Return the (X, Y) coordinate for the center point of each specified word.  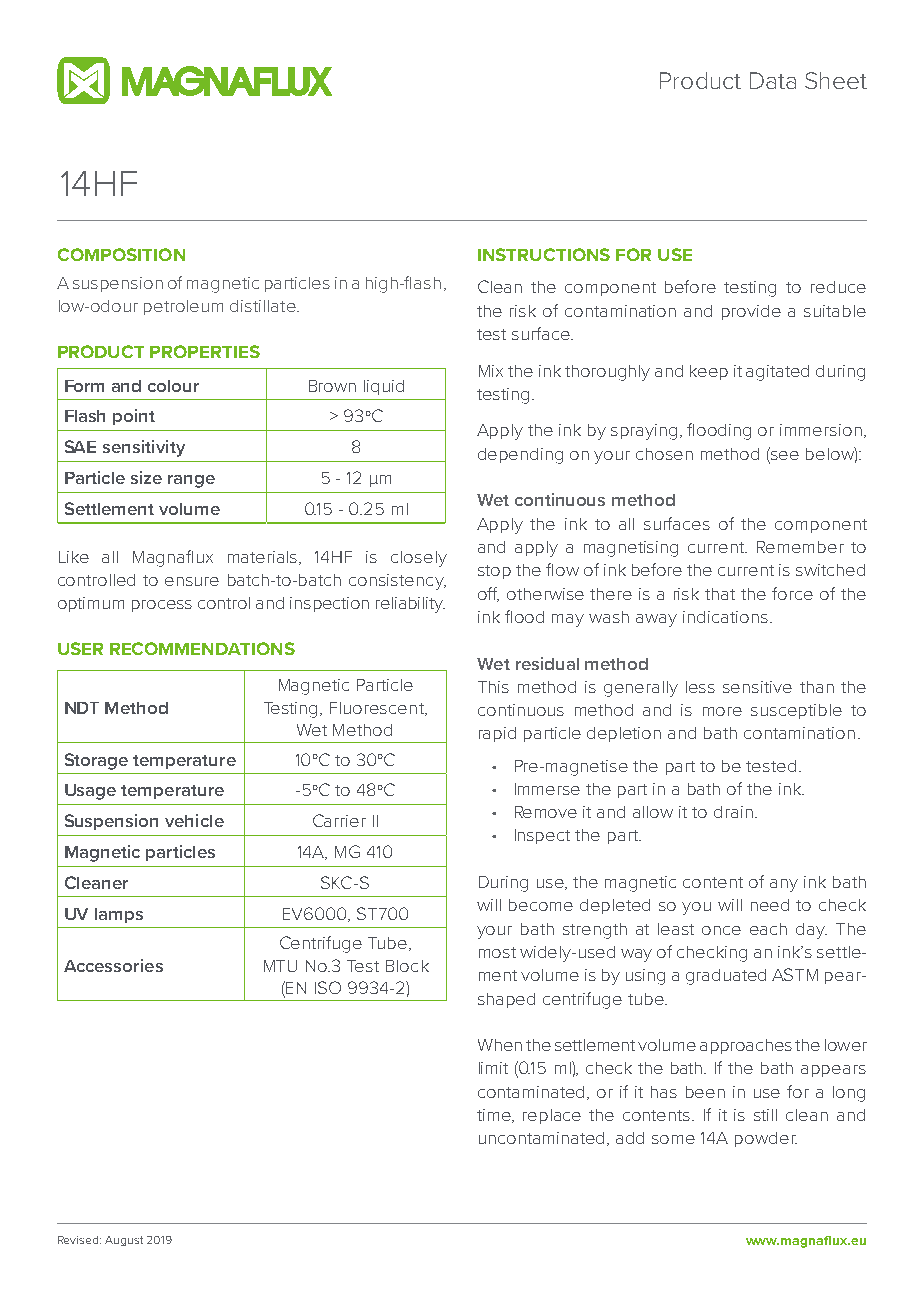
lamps (119, 915)
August (124, 1241)
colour (173, 386)
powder (766, 1139)
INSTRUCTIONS (544, 254)
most (497, 952)
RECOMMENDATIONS (202, 648)
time (495, 1116)
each (768, 929)
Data (773, 80)
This (493, 687)
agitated (777, 373)
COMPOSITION (121, 254)
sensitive (757, 687)
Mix (491, 371)
